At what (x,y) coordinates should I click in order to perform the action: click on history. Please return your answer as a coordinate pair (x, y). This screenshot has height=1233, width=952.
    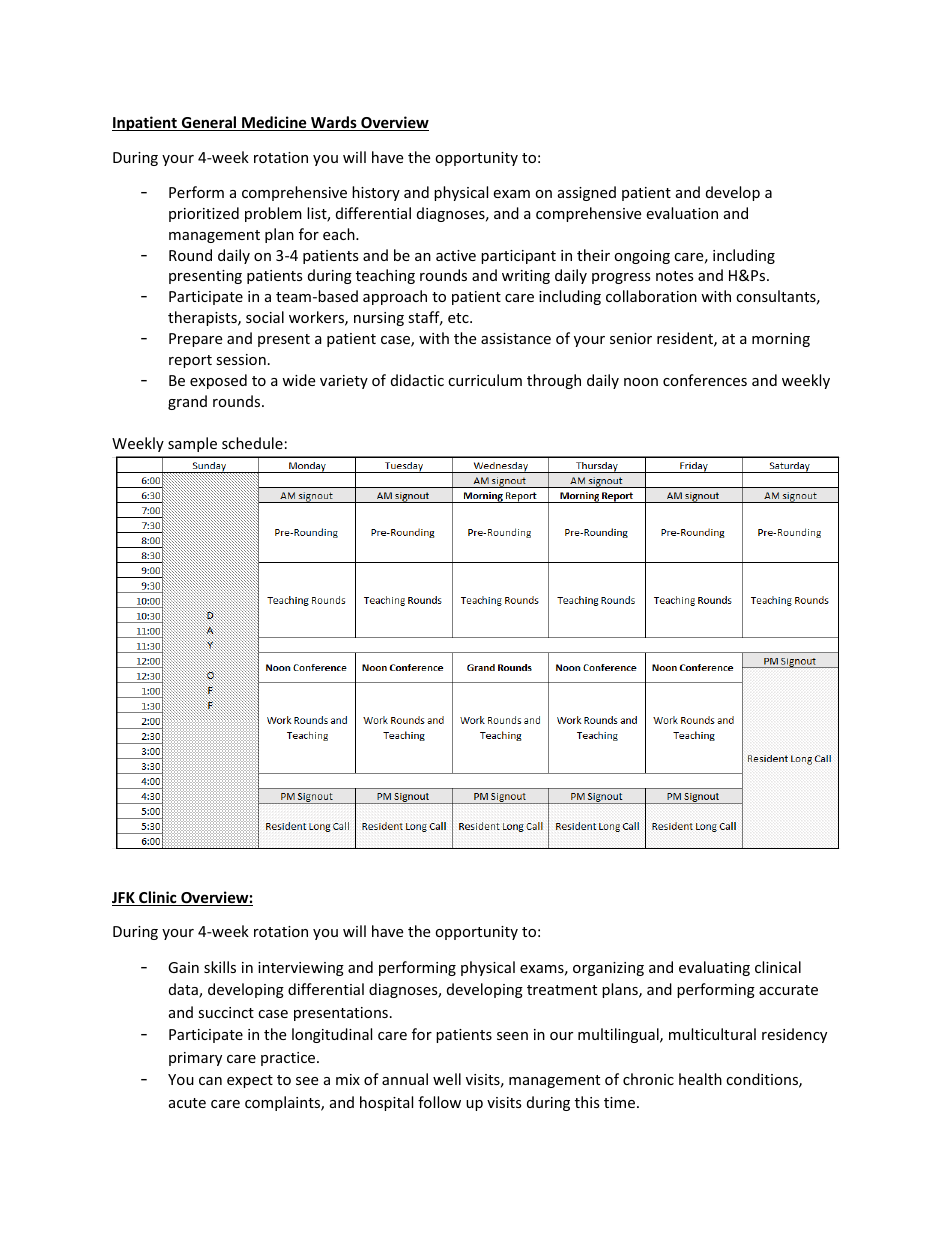
    Looking at the image, I should click on (376, 193).
